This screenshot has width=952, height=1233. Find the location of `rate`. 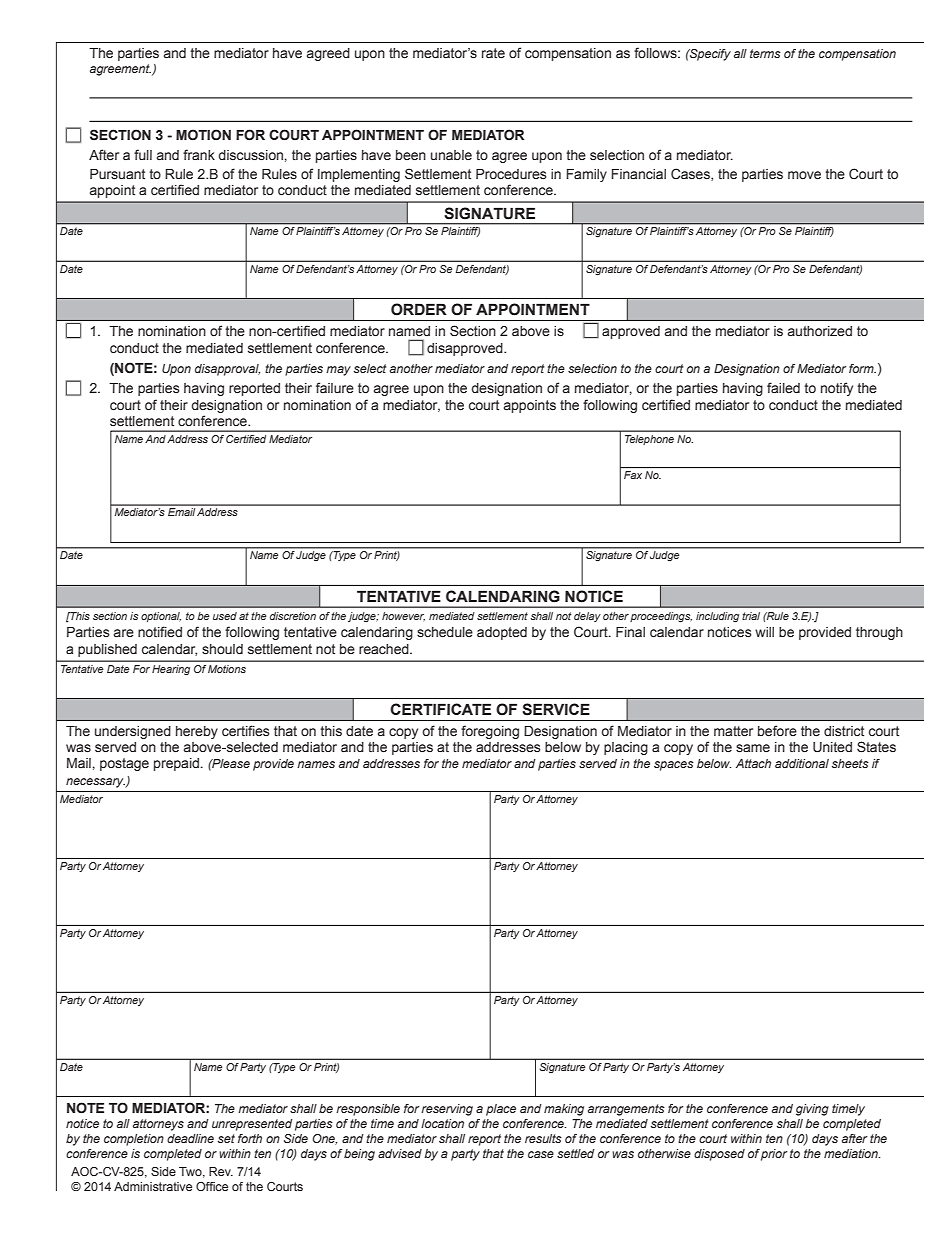

rate is located at coordinates (493, 53).
